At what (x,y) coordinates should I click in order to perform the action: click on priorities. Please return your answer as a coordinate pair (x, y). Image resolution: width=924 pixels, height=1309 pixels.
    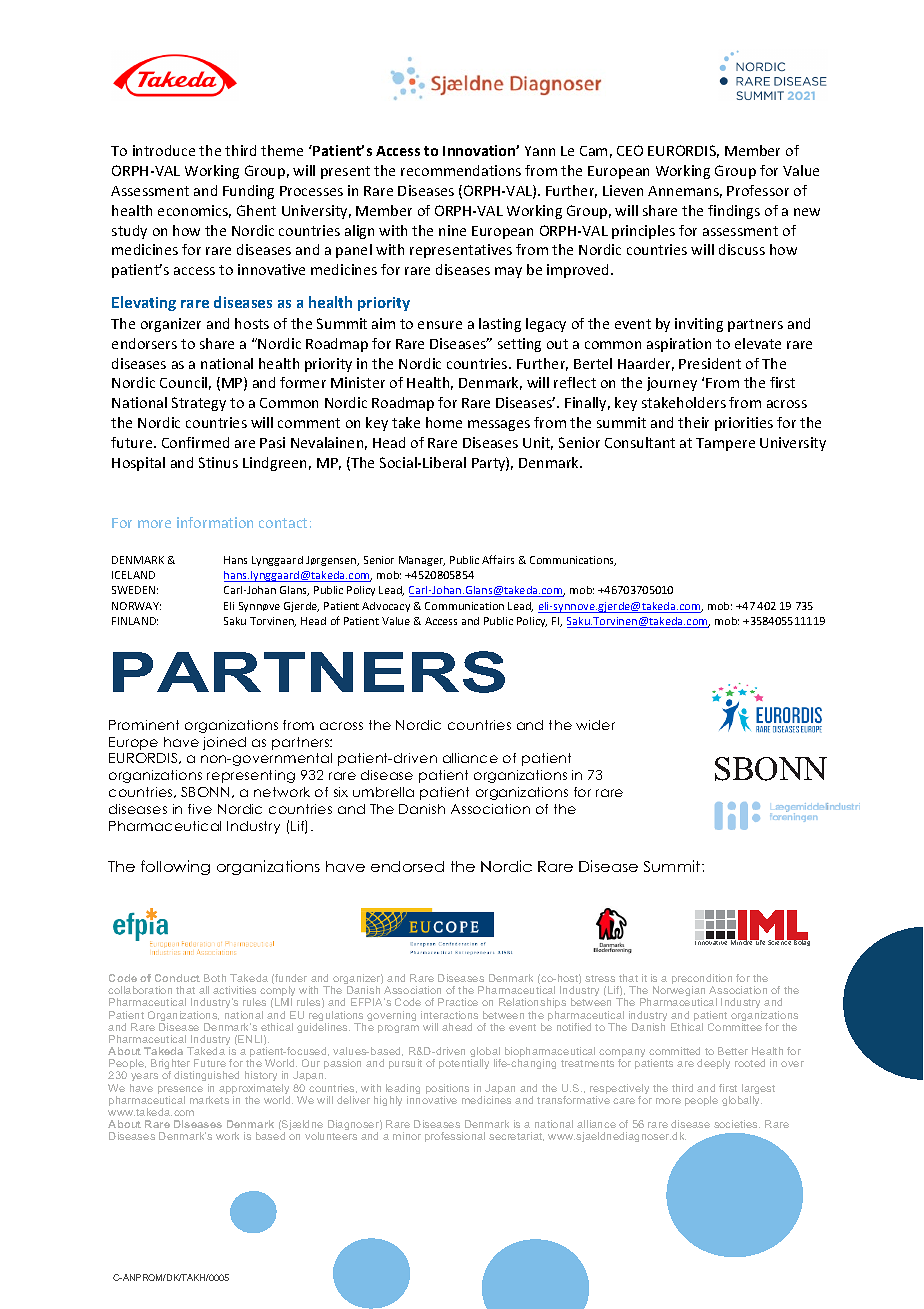
    Looking at the image, I should click on (744, 424).
